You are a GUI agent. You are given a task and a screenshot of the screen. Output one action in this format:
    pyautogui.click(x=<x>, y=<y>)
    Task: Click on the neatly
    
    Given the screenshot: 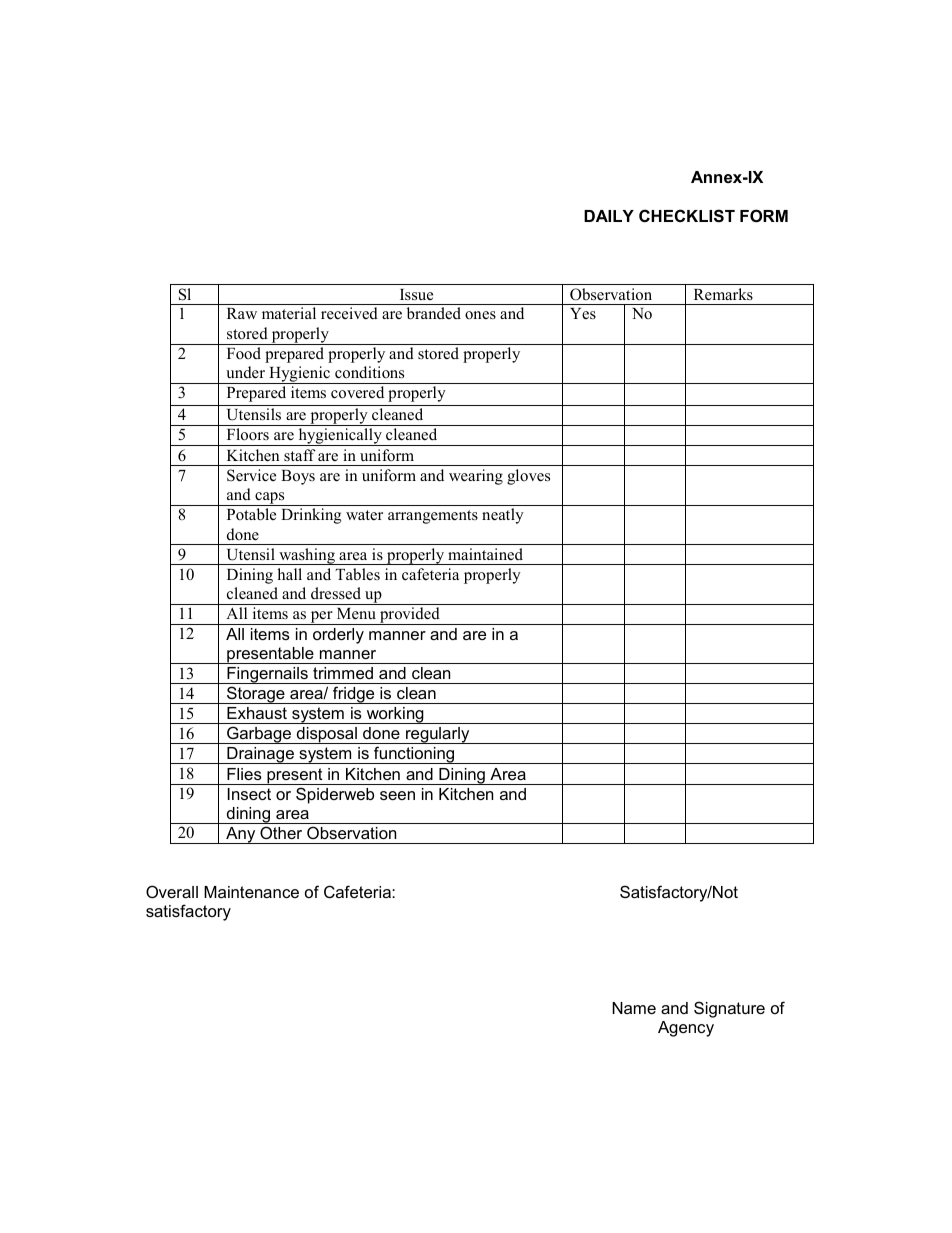 What is the action you would take?
    pyautogui.click(x=503, y=516)
